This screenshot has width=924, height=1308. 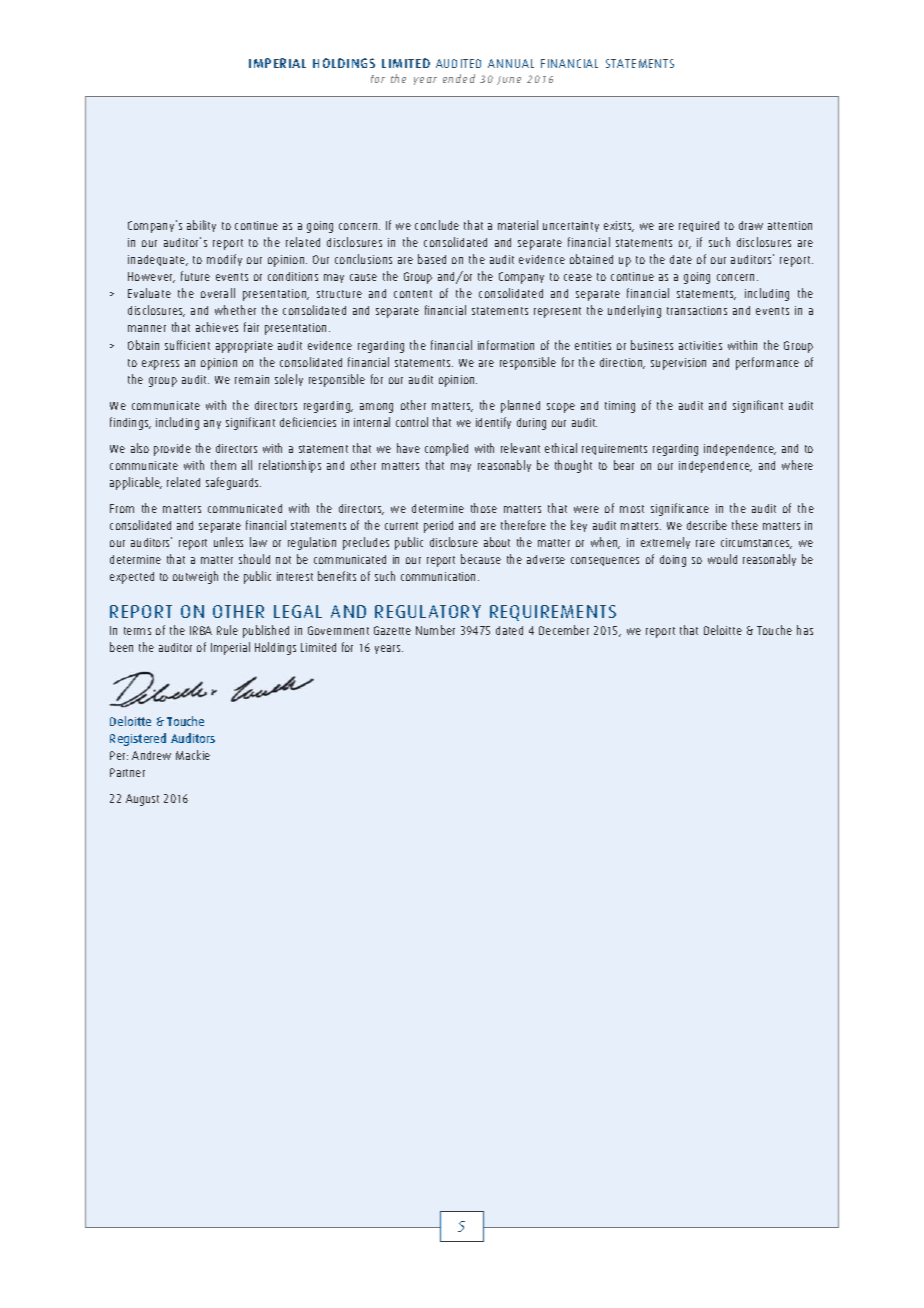 What do you see at coordinates (699, 226) in the screenshot?
I see `required` at bounding box center [699, 226].
